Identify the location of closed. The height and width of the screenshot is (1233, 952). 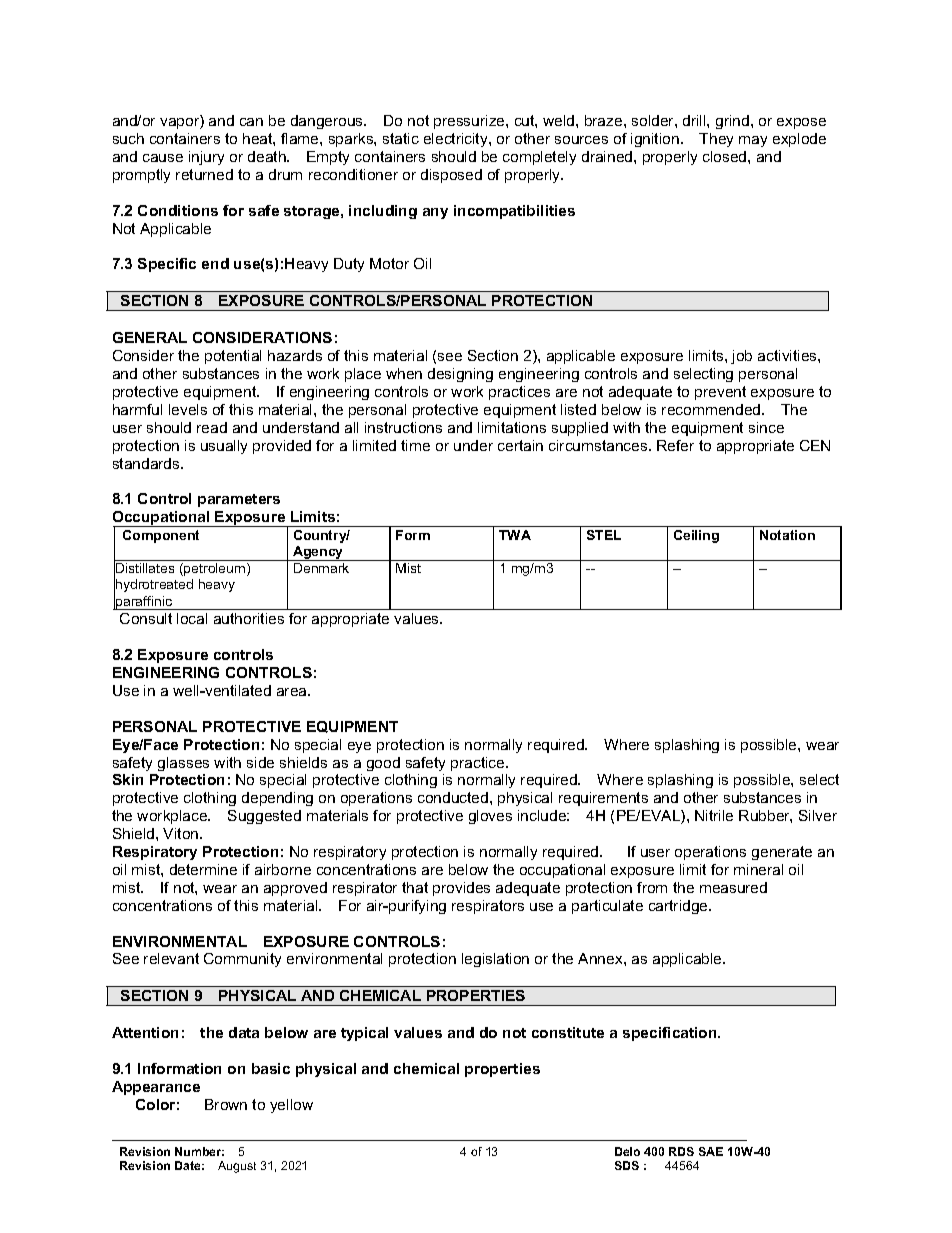
(726, 156).
